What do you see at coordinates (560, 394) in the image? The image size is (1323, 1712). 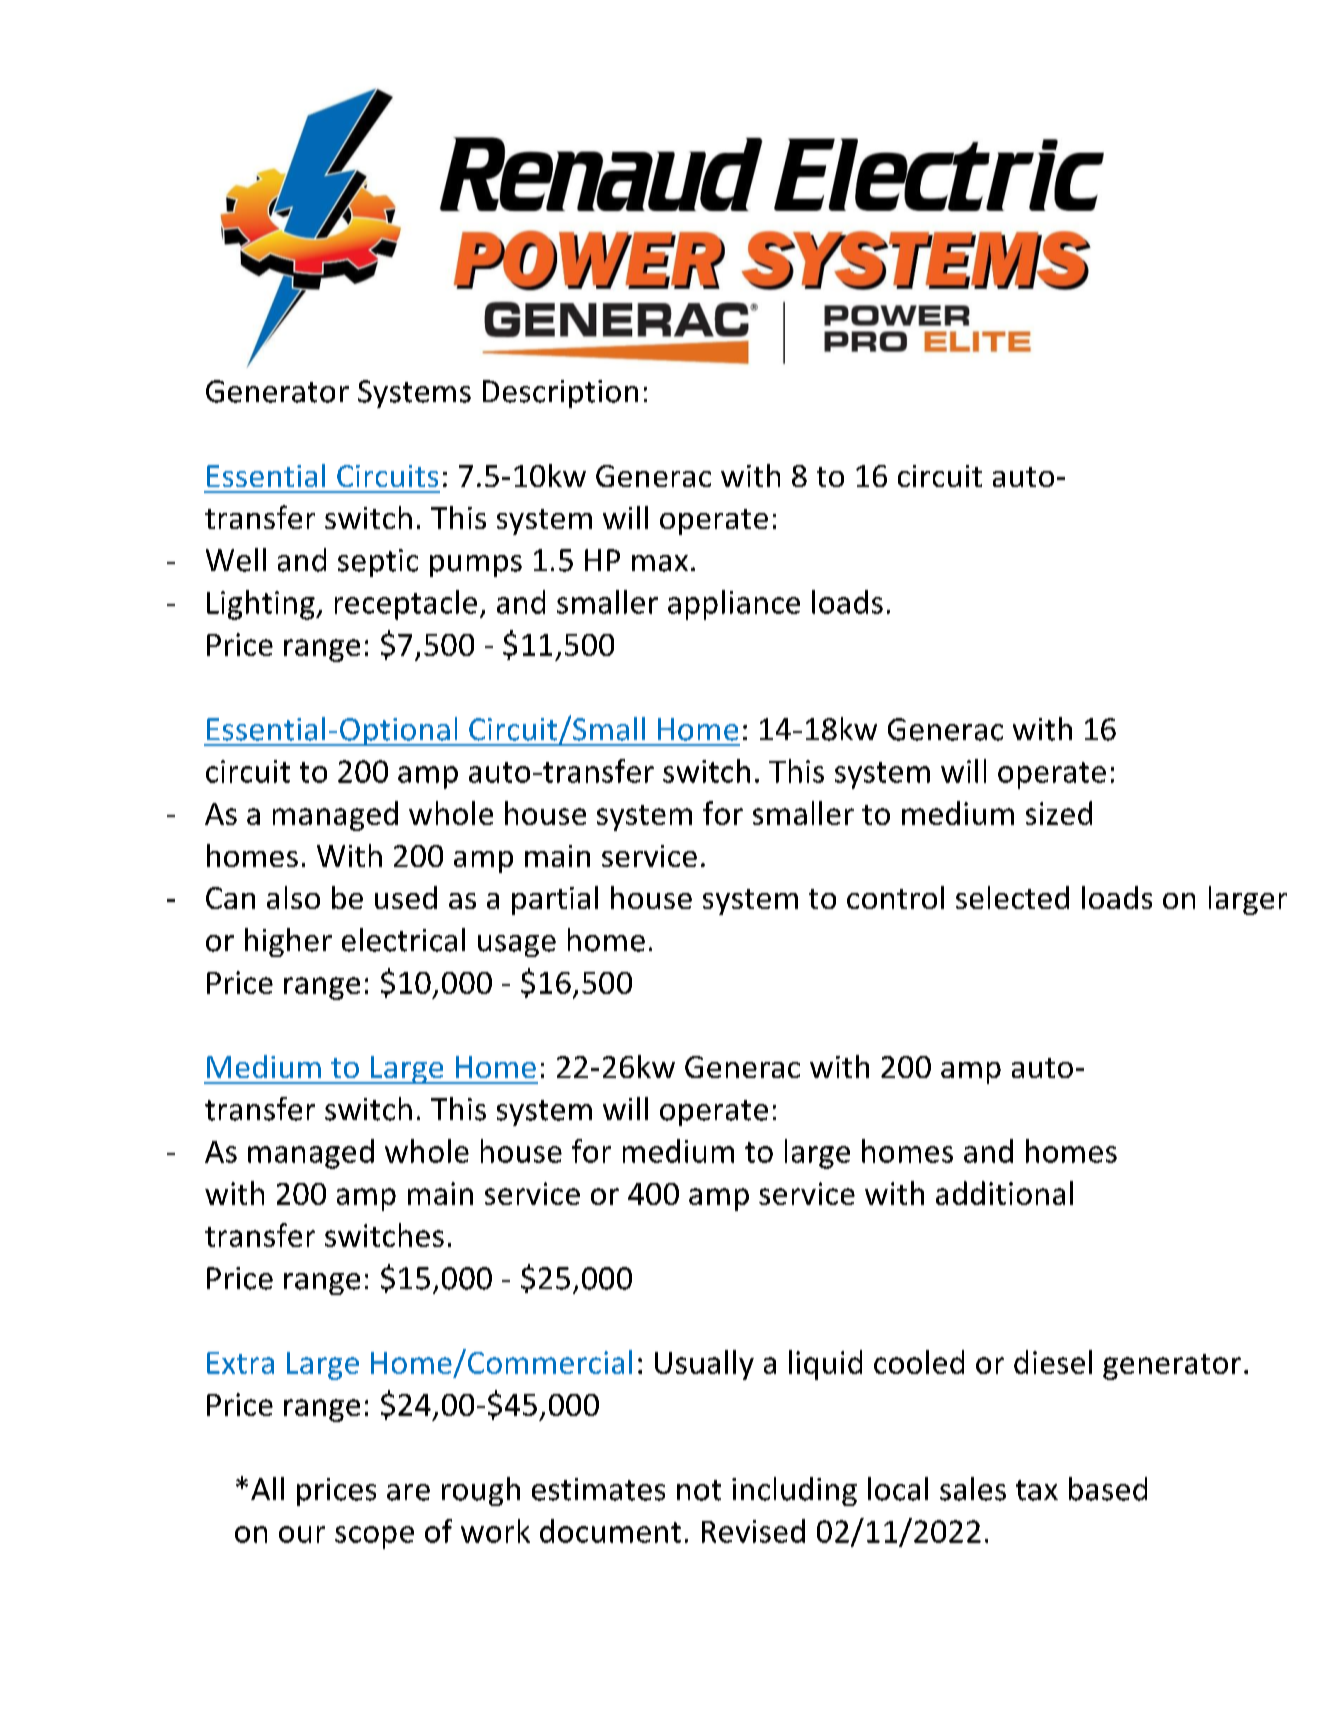 I see `Description` at bounding box center [560, 394].
